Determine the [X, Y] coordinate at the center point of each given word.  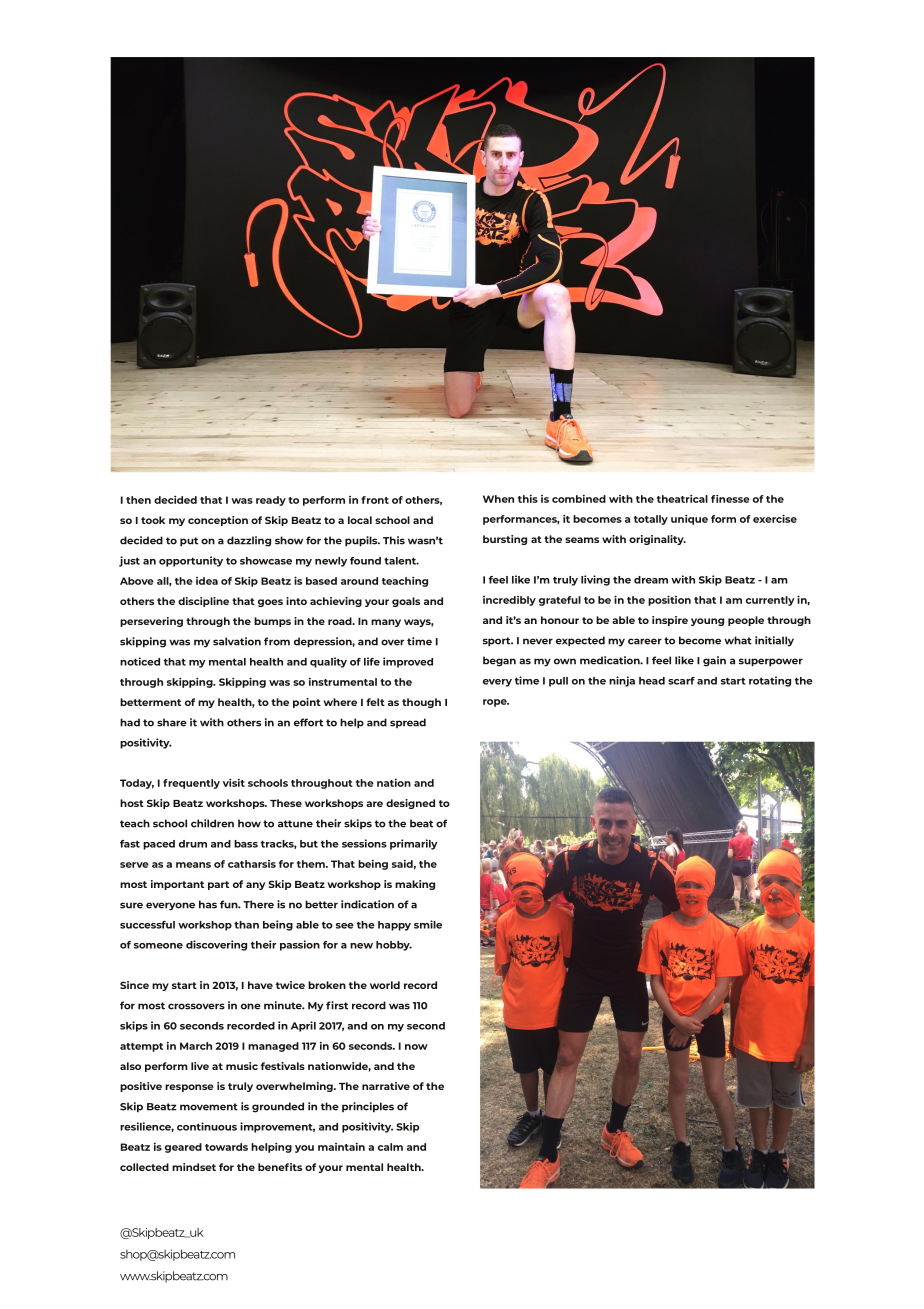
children [212, 823]
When [498, 499]
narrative [386, 1086]
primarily [414, 844]
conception [218, 521]
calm [390, 1147]
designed [410, 804]
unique [689, 520]
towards [226, 1147]
